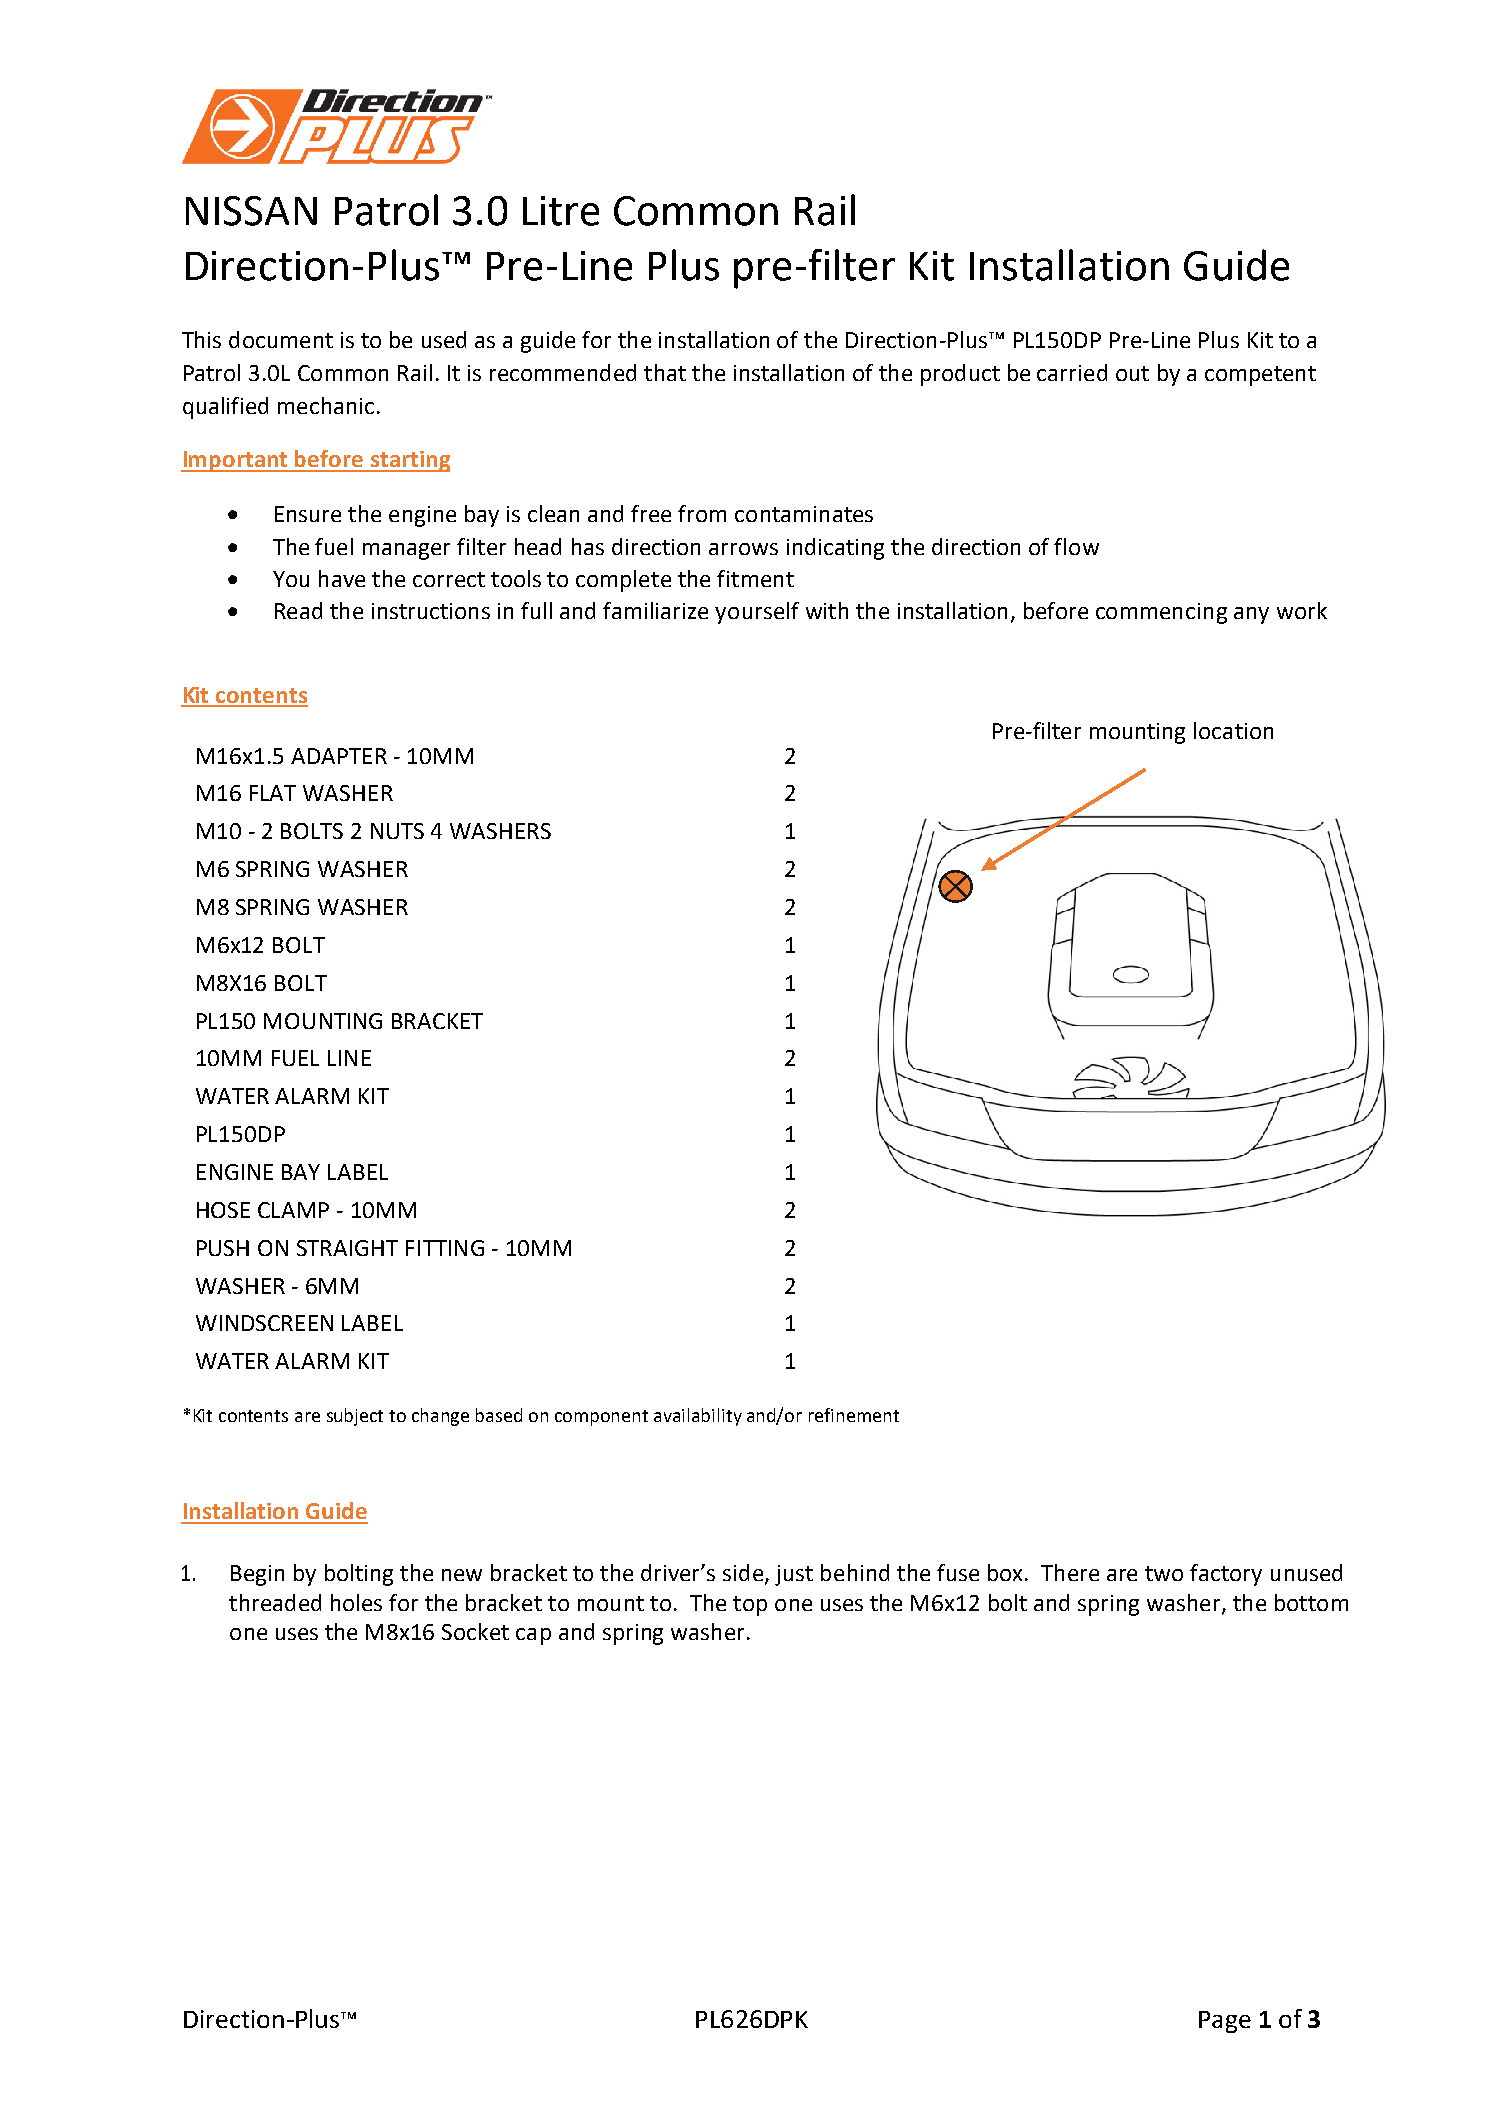 This screenshot has width=1503, height=2125. I want to click on that, so click(665, 372).
